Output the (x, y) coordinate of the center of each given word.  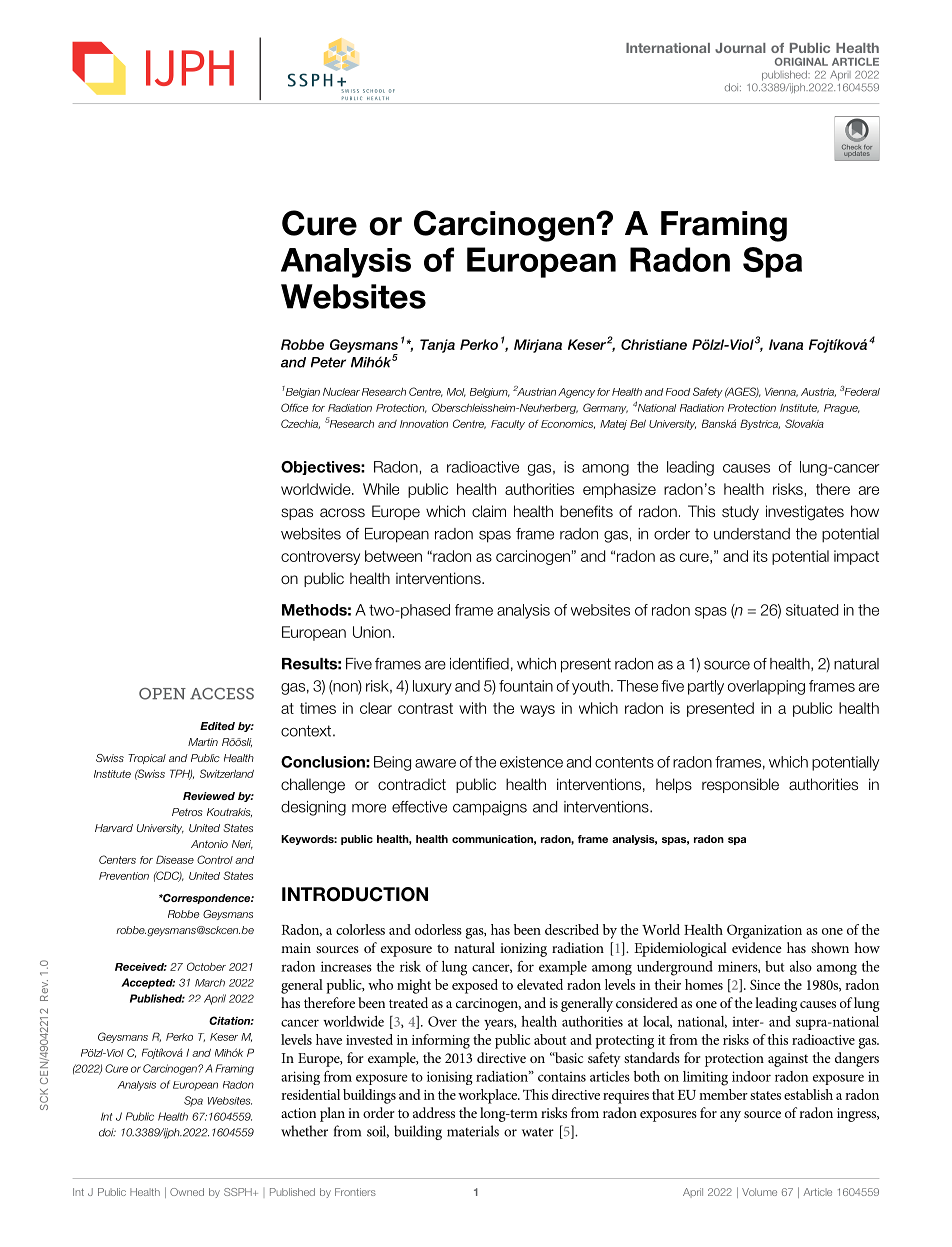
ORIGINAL (801, 61)
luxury (432, 687)
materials (473, 1131)
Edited (217, 726)
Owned (187, 1192)
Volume (759, 1192)
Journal (740, 48)
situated (812, 610)
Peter (328, 362)
